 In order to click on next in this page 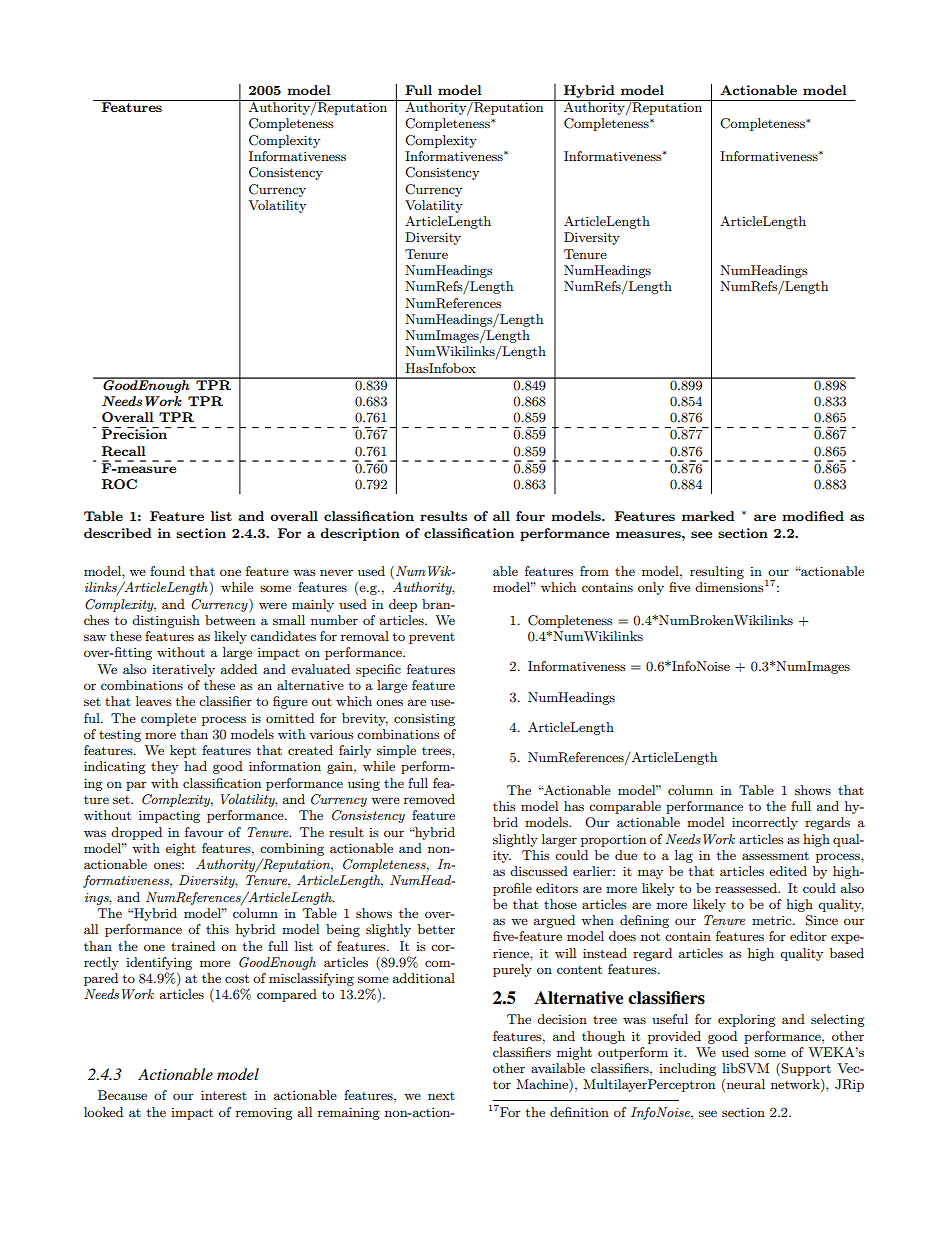, I will do `click(441, 1096)`.
